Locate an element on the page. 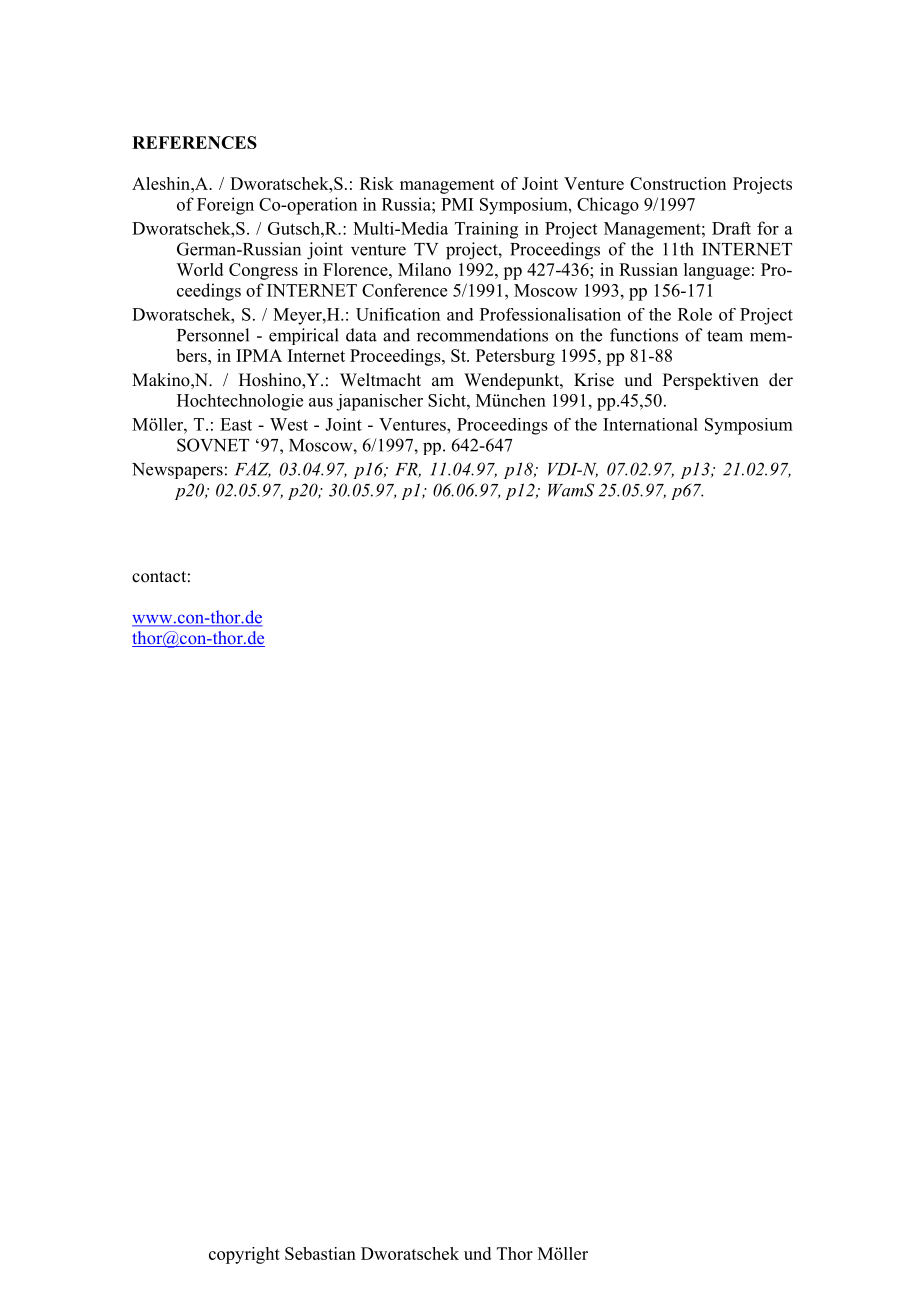 Image resolution: width=924 pixels, height=1308 pixels. copyright is located at coordinates (244, 1255).
